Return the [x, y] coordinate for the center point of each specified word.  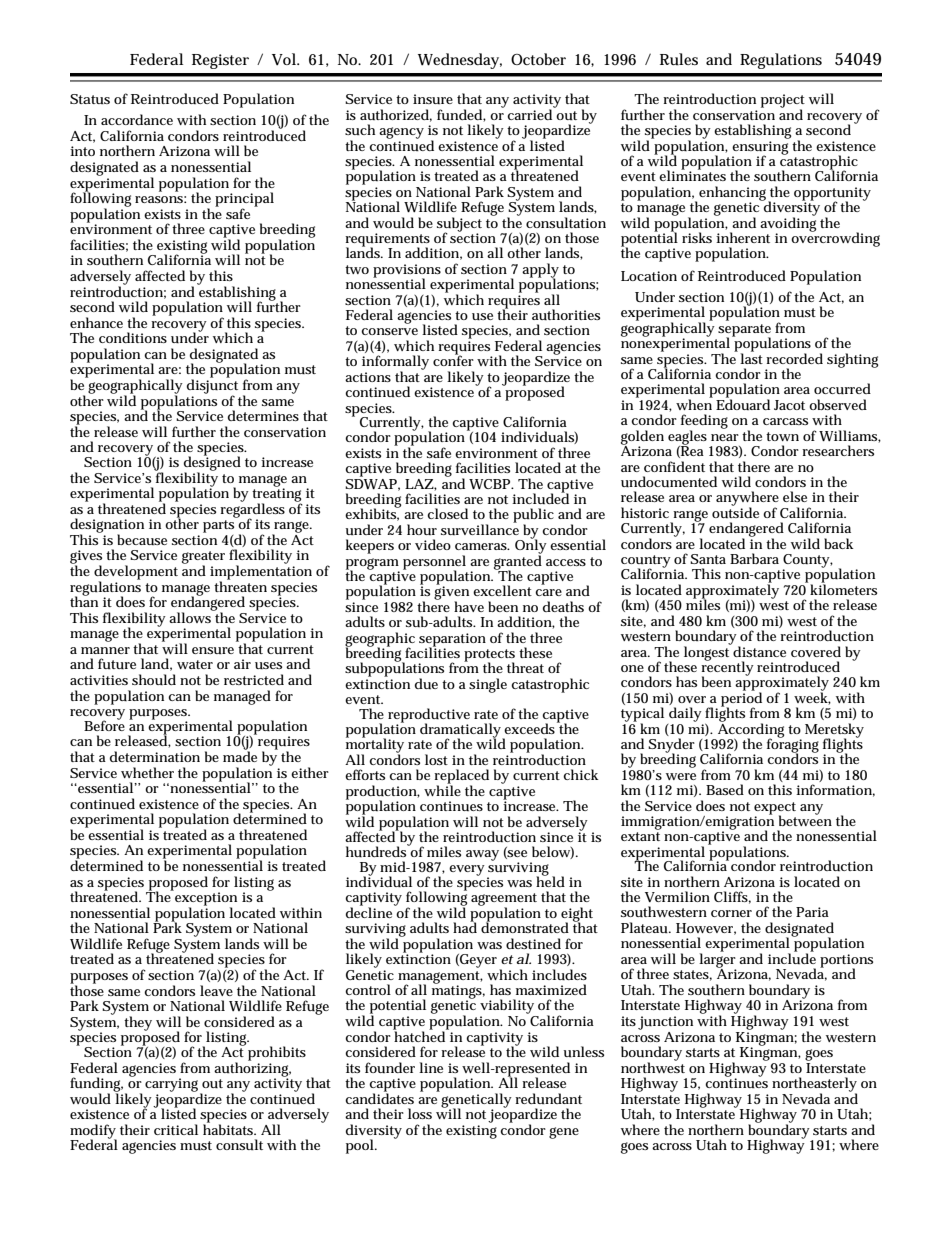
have [469, 606]
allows [191, 616]
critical [176, 1129]
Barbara [754, 558]
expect [775, 809]
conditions [133, 337]
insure [433, 99]
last [751, 357]
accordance [137, 119]
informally [395, 363]
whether [147, 772]
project [783, 102]
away [482, 855]
